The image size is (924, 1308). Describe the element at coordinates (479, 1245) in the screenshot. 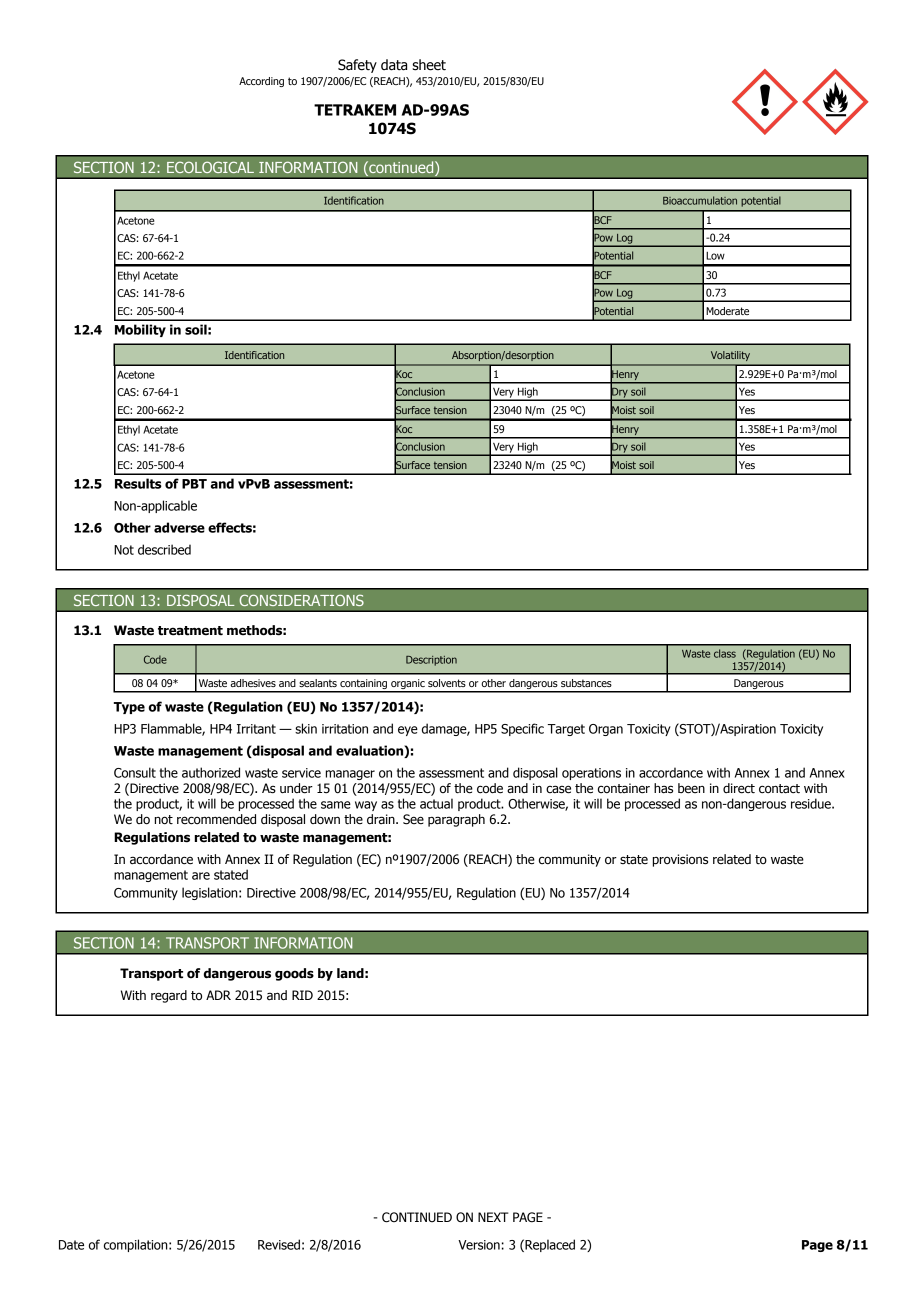

I see `Version` at that location.
